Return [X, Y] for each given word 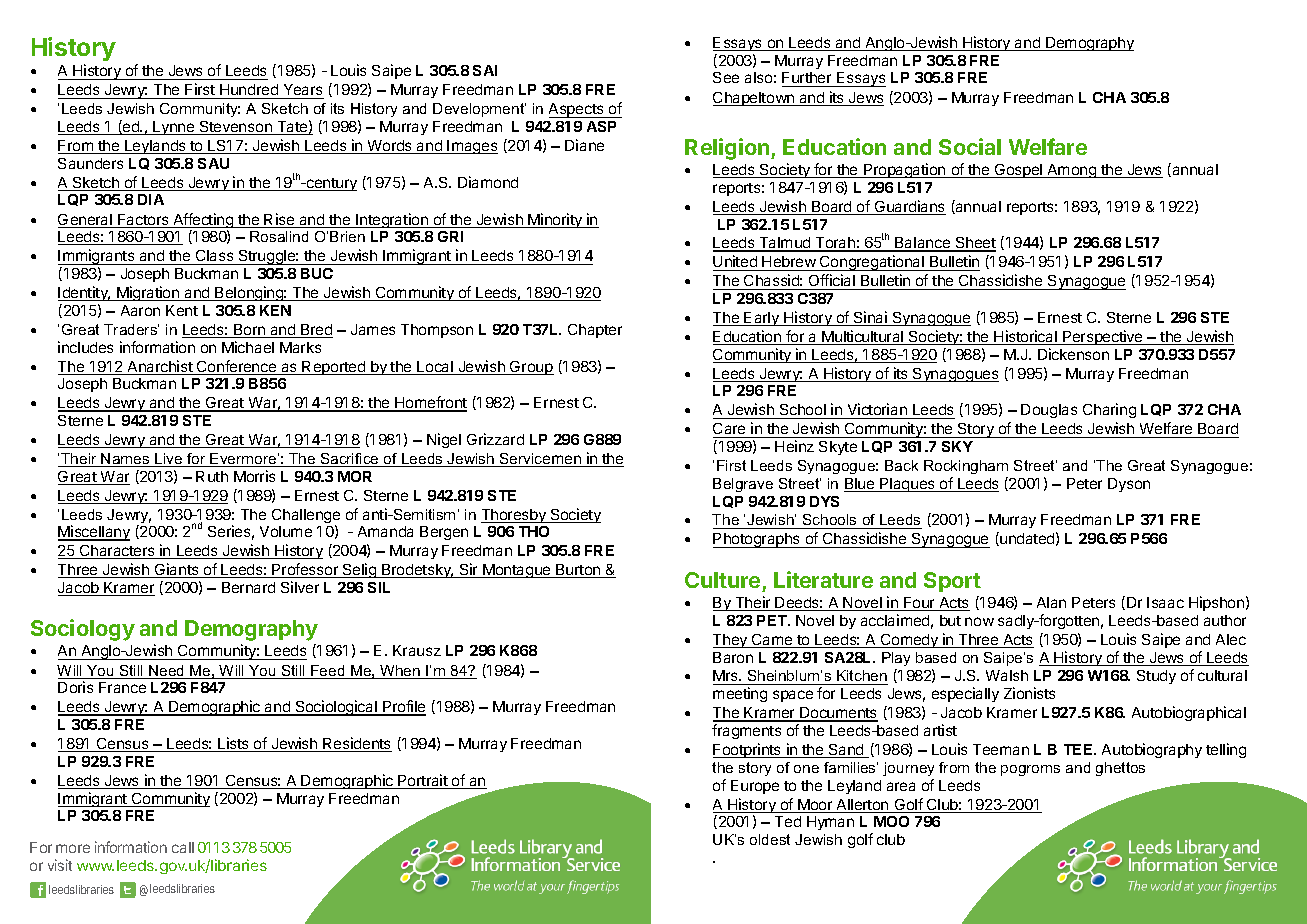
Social [970, 146]
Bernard [248, 587]
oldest [770, 839]
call [183, 847]
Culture [722, 580]
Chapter [595, 331]
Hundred [249, 91]
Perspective [1103, 337]
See [726, 77]
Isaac [1165, 602]
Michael [248, 347]
